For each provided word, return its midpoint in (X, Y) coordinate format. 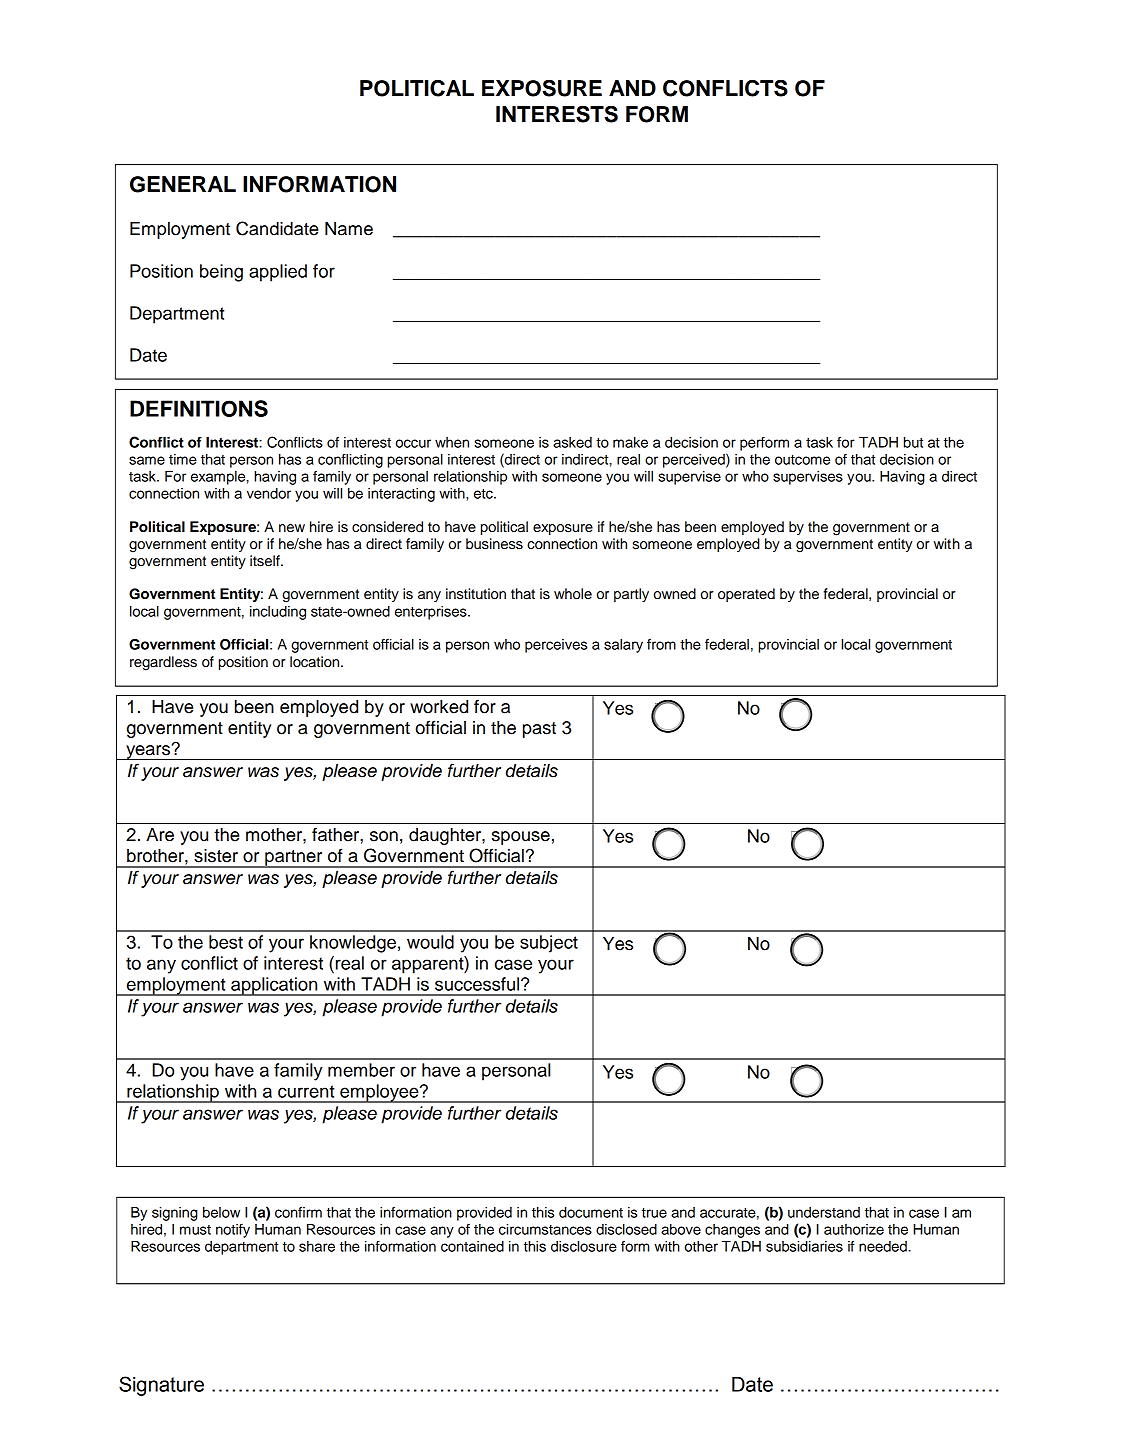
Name (349, 229)
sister (216, 856)
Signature (161, 1386)
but (913, 442)
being (221, 273)
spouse (521, 838)
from (661, 644)
